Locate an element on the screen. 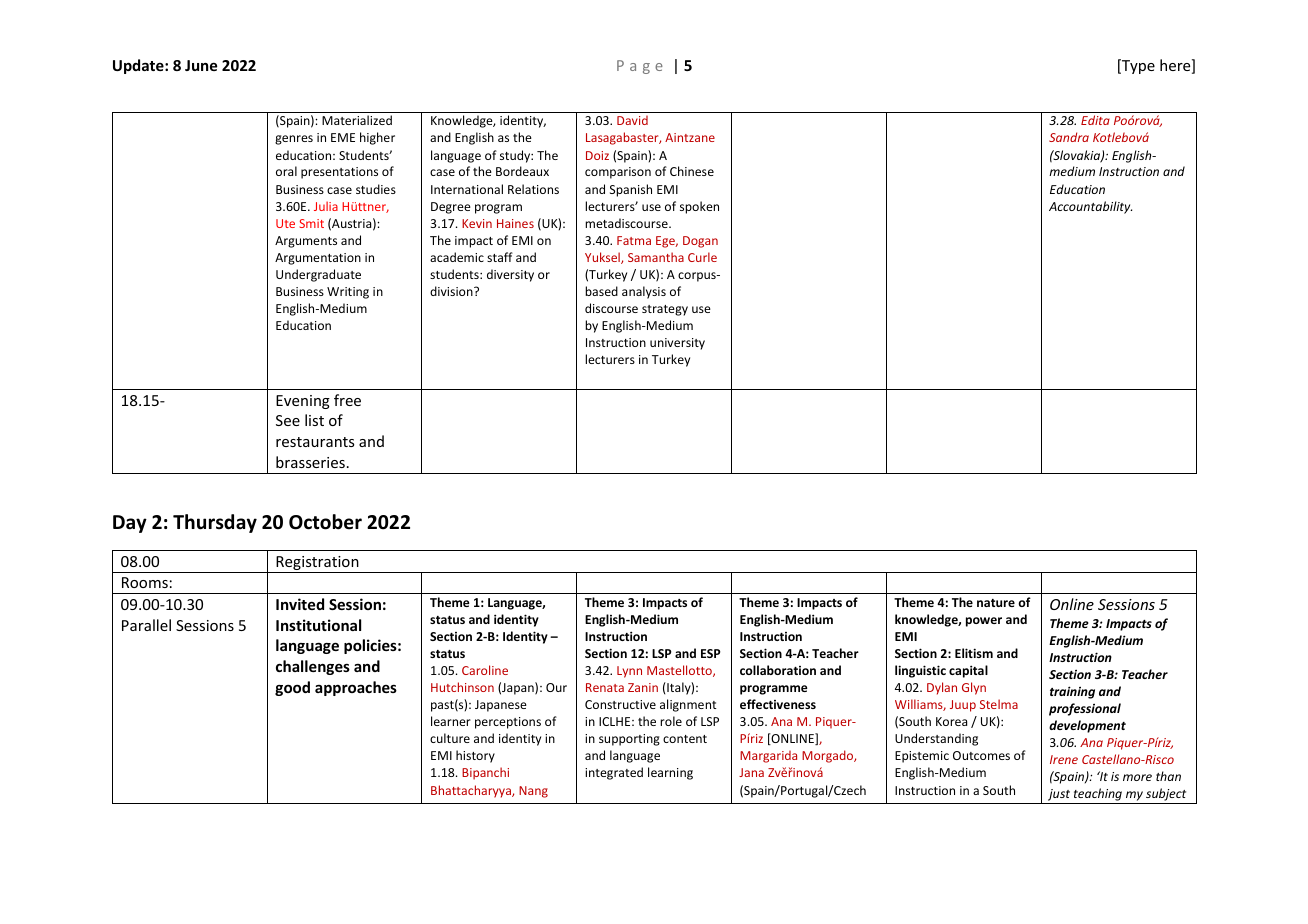 The width and height of the screenshot is (1308, 924). Samantha is located at coordinates (656, 257).
